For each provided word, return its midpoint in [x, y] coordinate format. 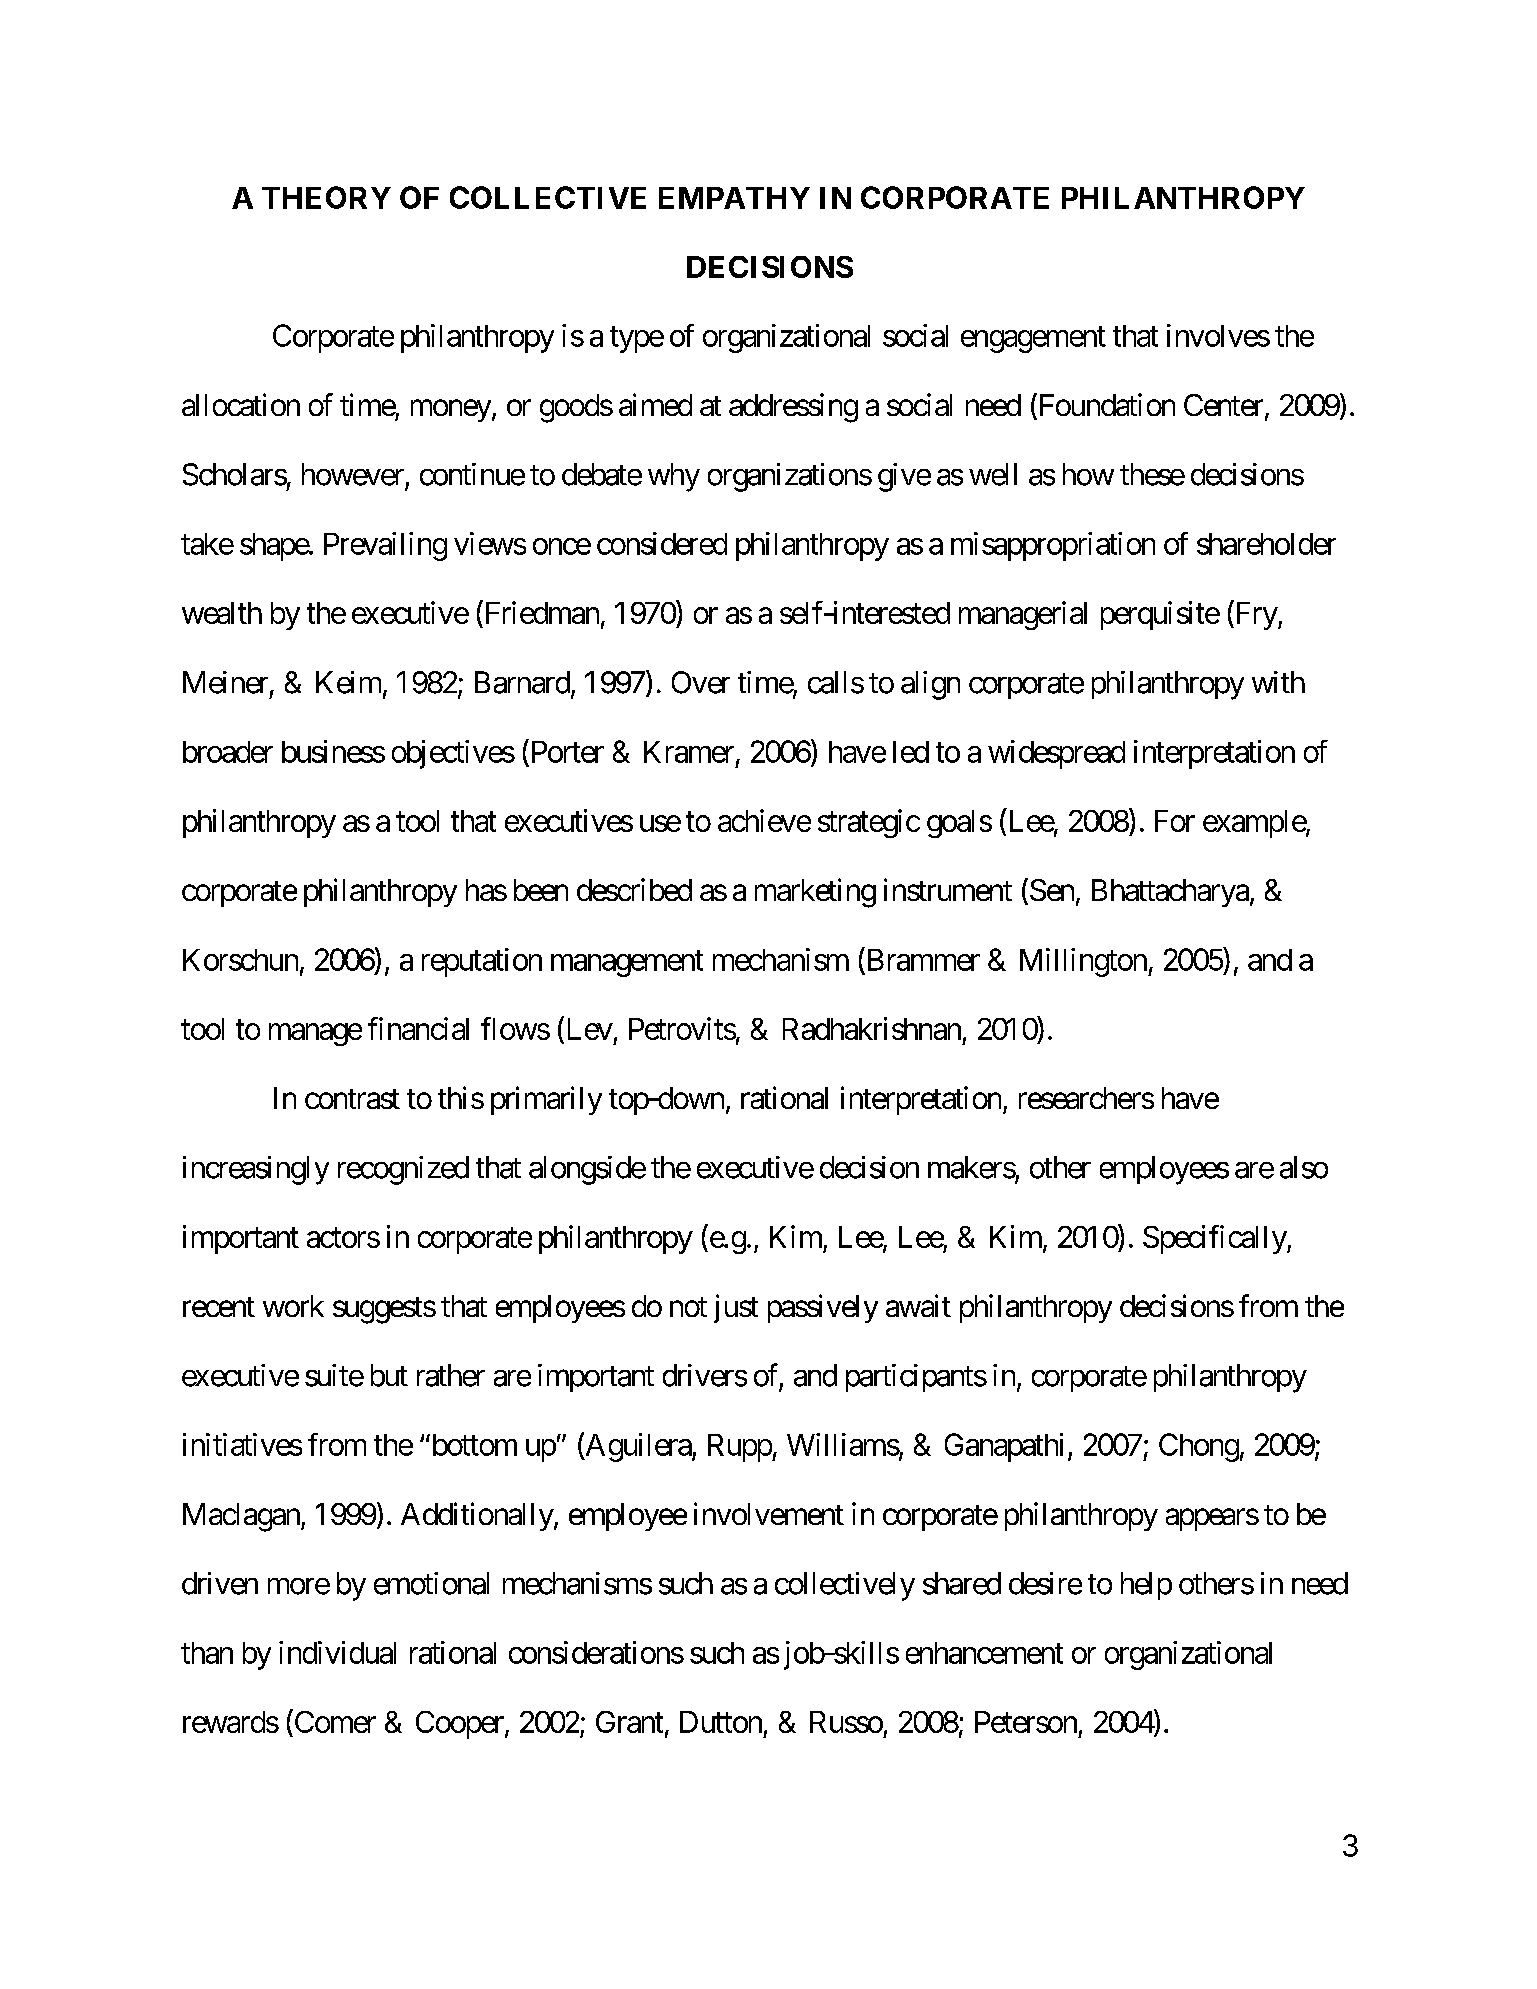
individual [337, 1652]
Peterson [1026, 1722]
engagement [1033, 340]
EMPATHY [734, 198]
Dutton [721, 1722]
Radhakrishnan [872, 1028]
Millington [1083, 962]
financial [418, 1028]
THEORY [326, 197]
